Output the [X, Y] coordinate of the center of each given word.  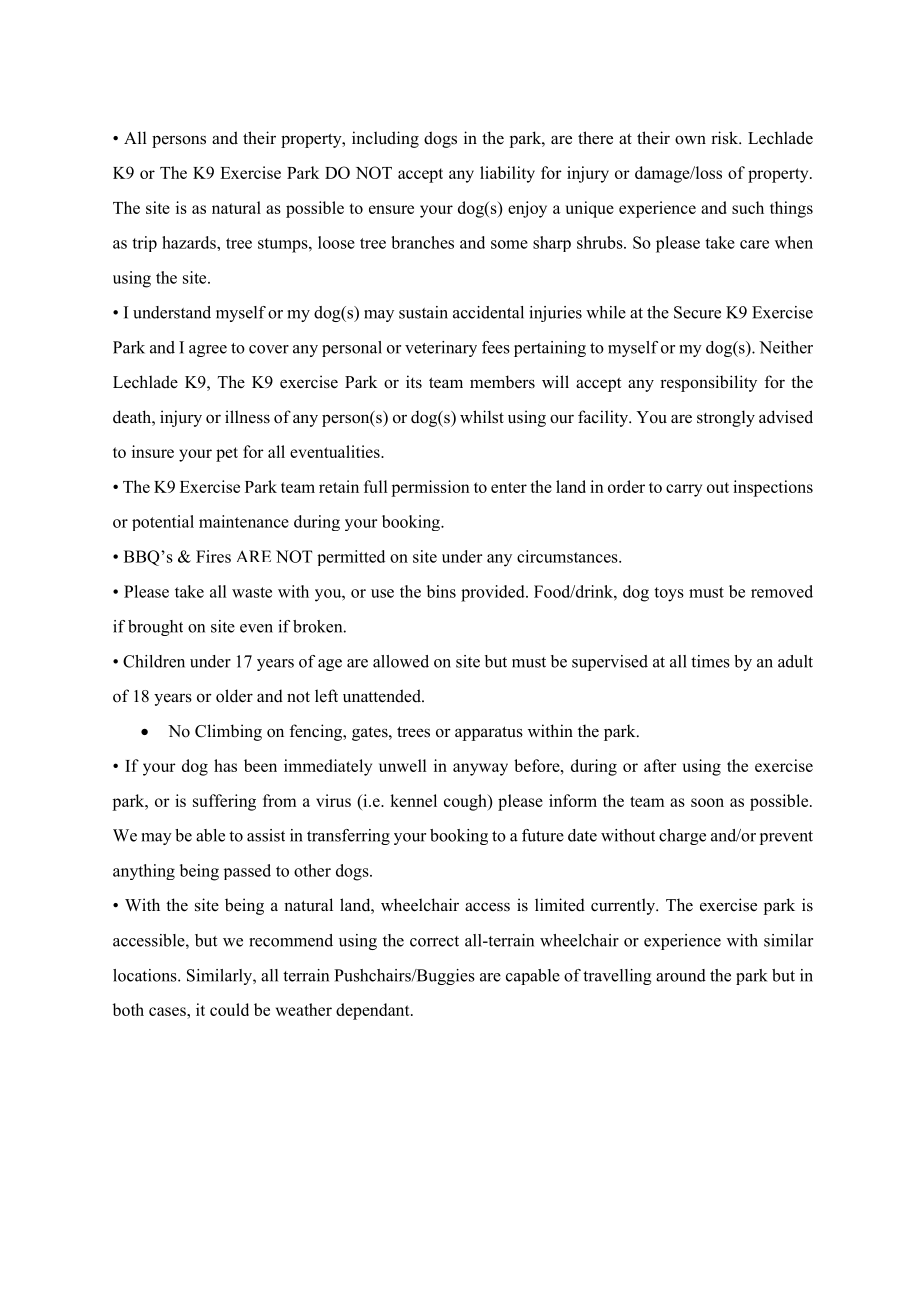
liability [507, 174]
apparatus [489, 733]
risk [726, 138]
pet [227, 454]
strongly [726, 418]
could [229, 1009]
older [234, 696]
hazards [190, 242]
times [710, 661]
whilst [482, 417]
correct [434, 941]
